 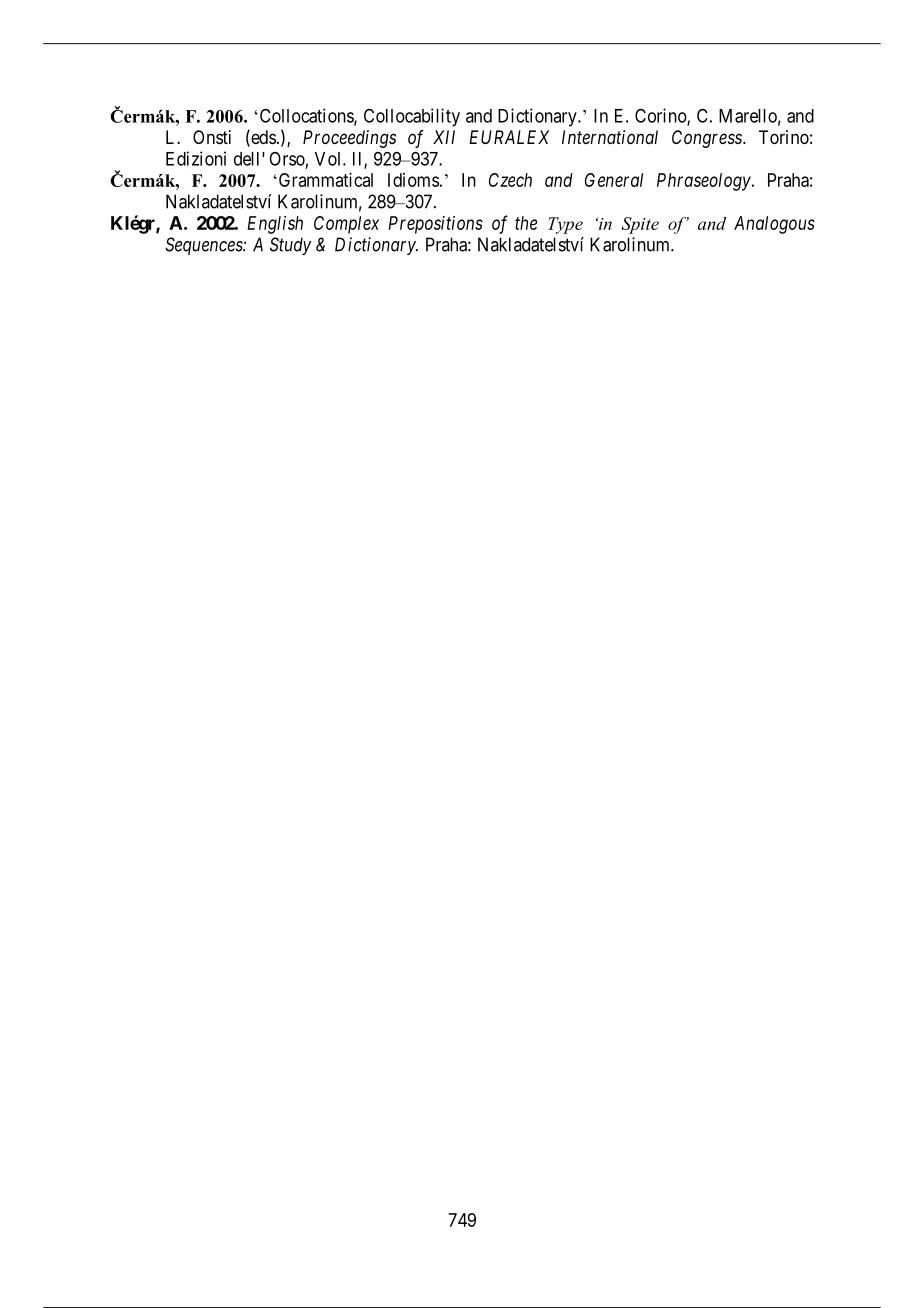 I want to click on Congress, so click(x=708, y=139).
